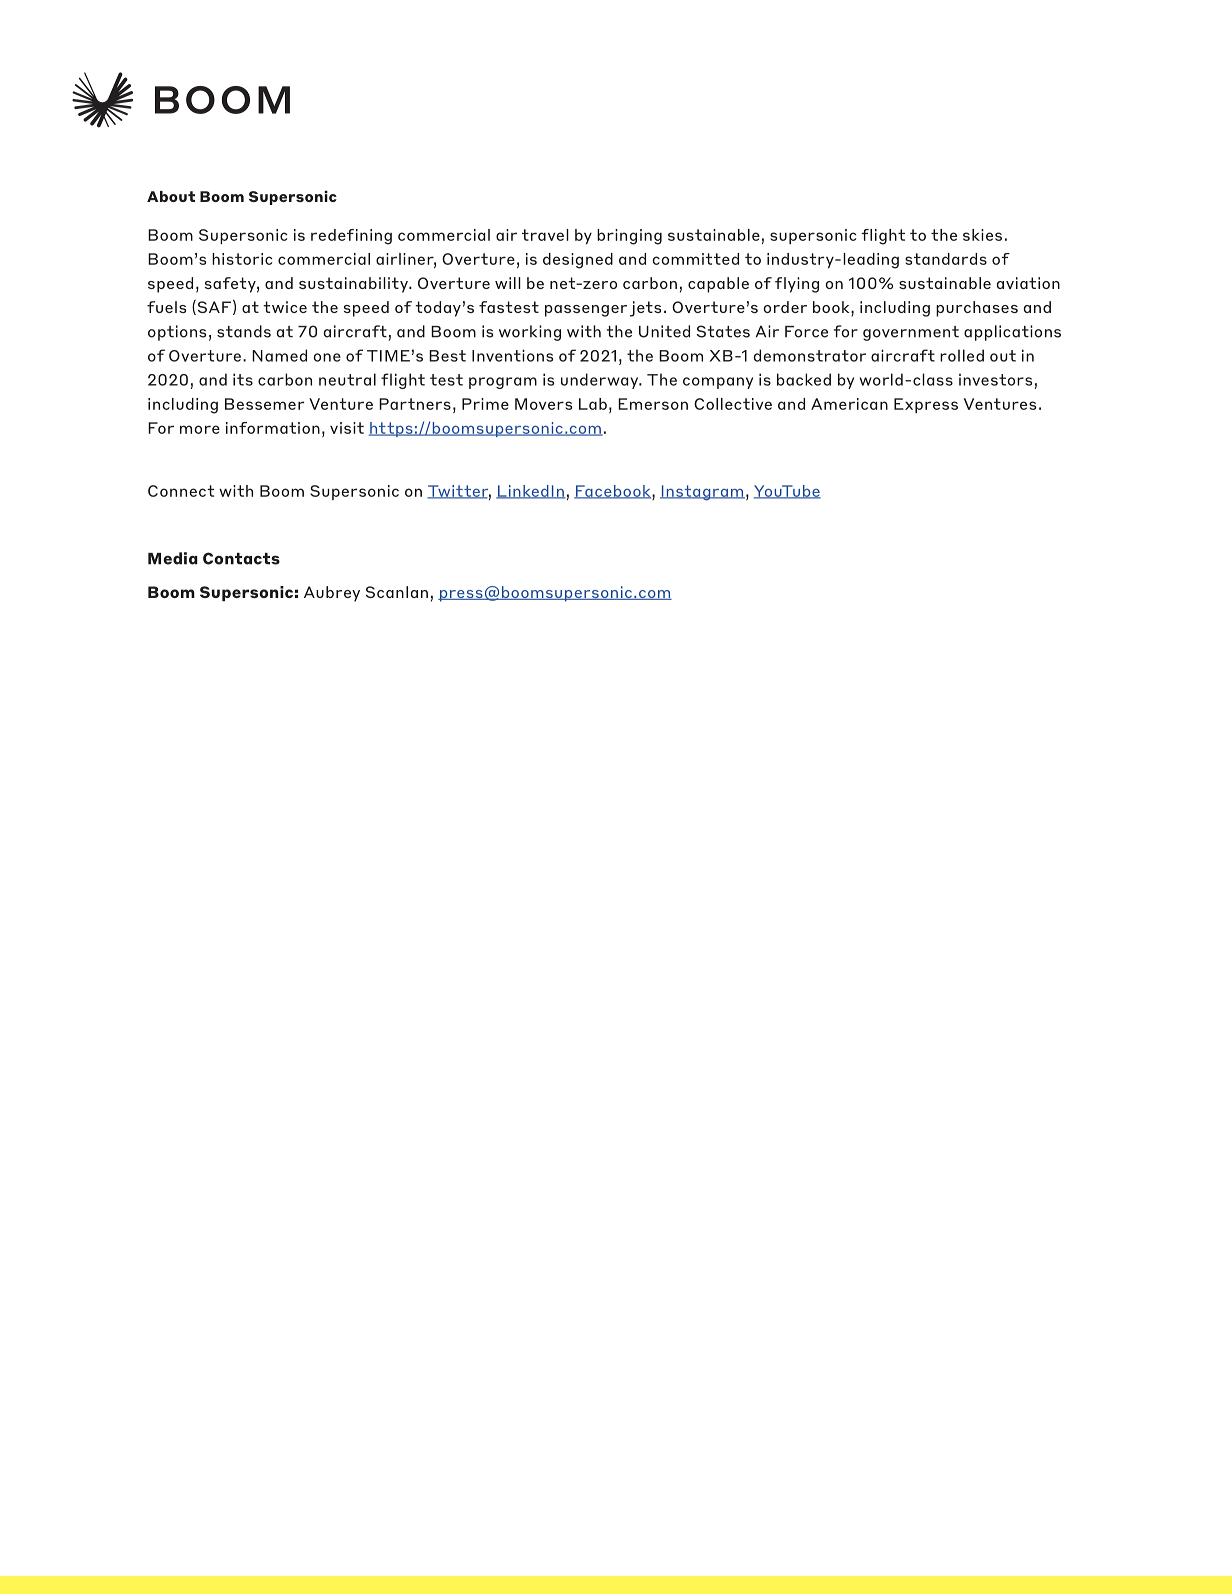 The height and width of the screenshot is (1594, 1232). What do you see at coordinates (593, 404) in the screenshot?
I see `Lab` at bounding box center [593, 404].
